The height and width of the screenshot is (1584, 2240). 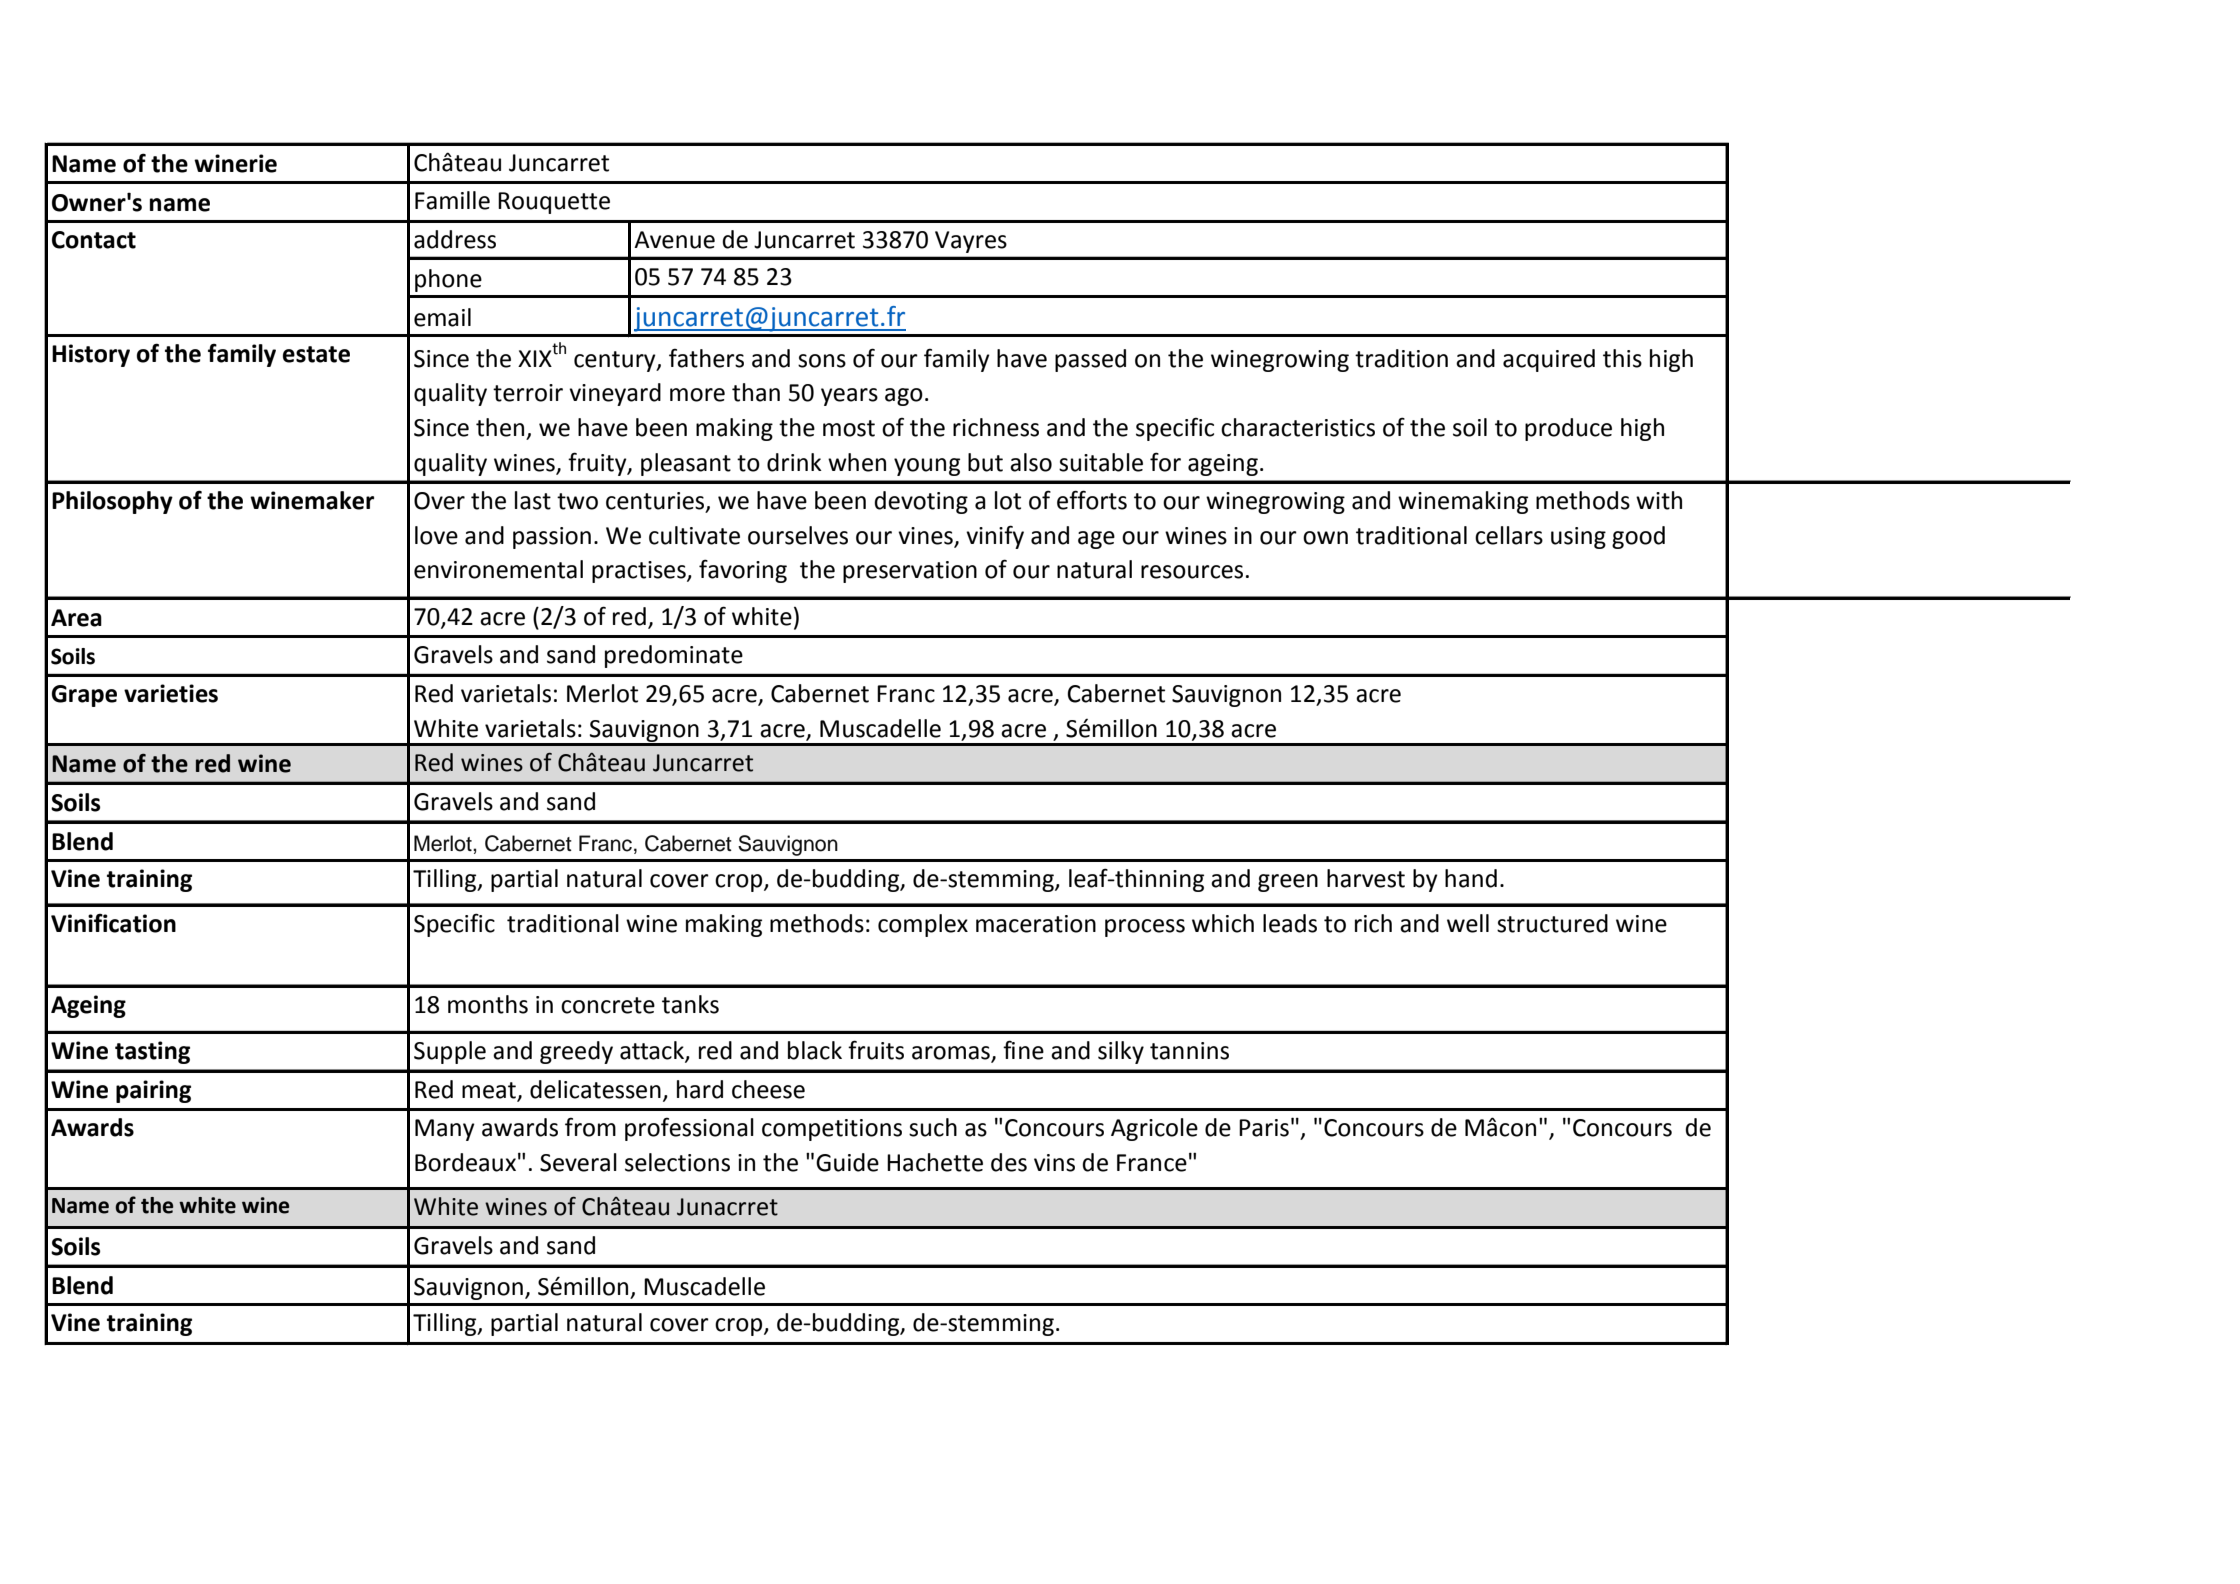 What do you see at coordinates (1549, 360) in the screenshot?
I see `acquired` at bounding box center [1549, 360].
